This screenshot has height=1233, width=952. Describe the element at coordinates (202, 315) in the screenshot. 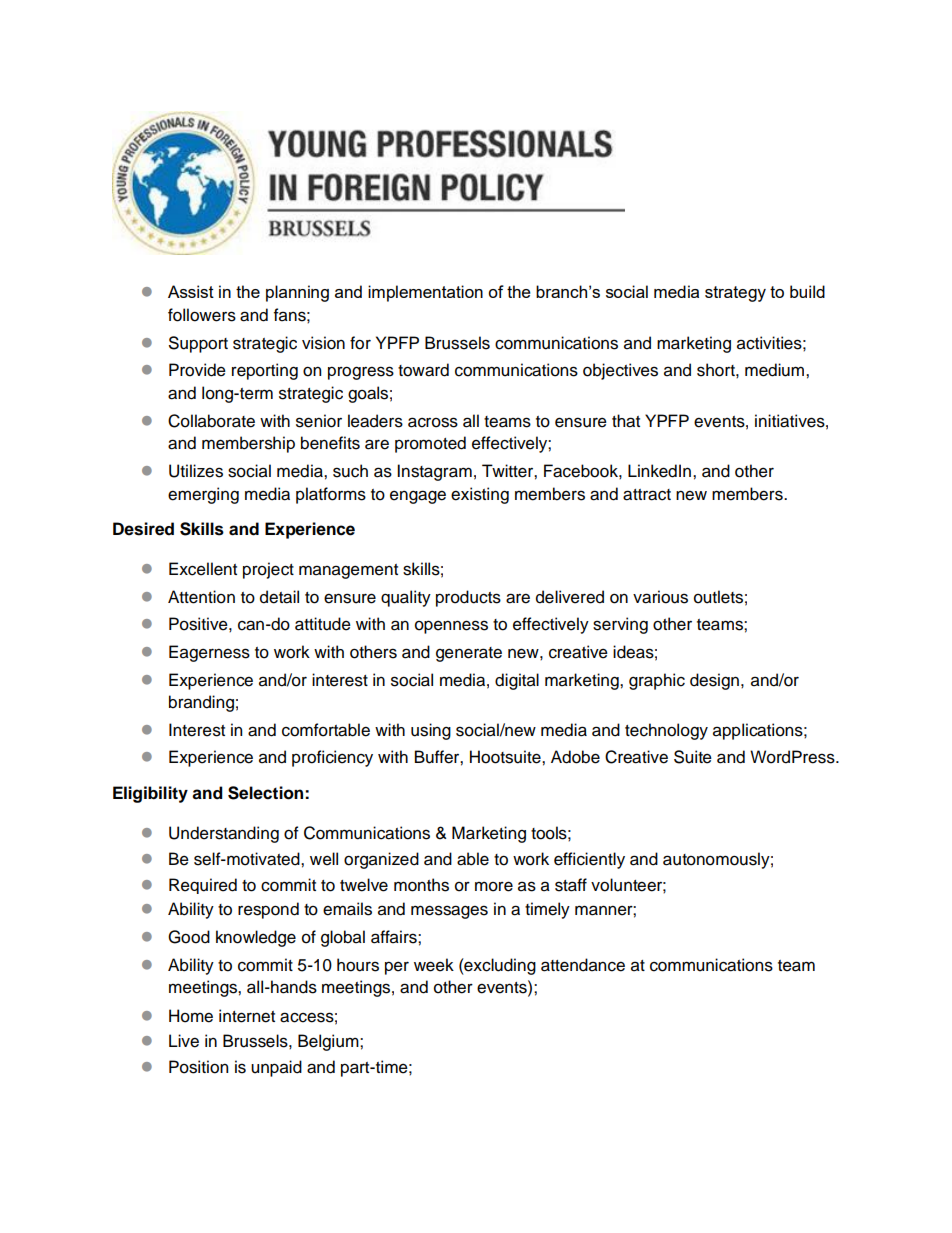

I see `followers` at that location.
